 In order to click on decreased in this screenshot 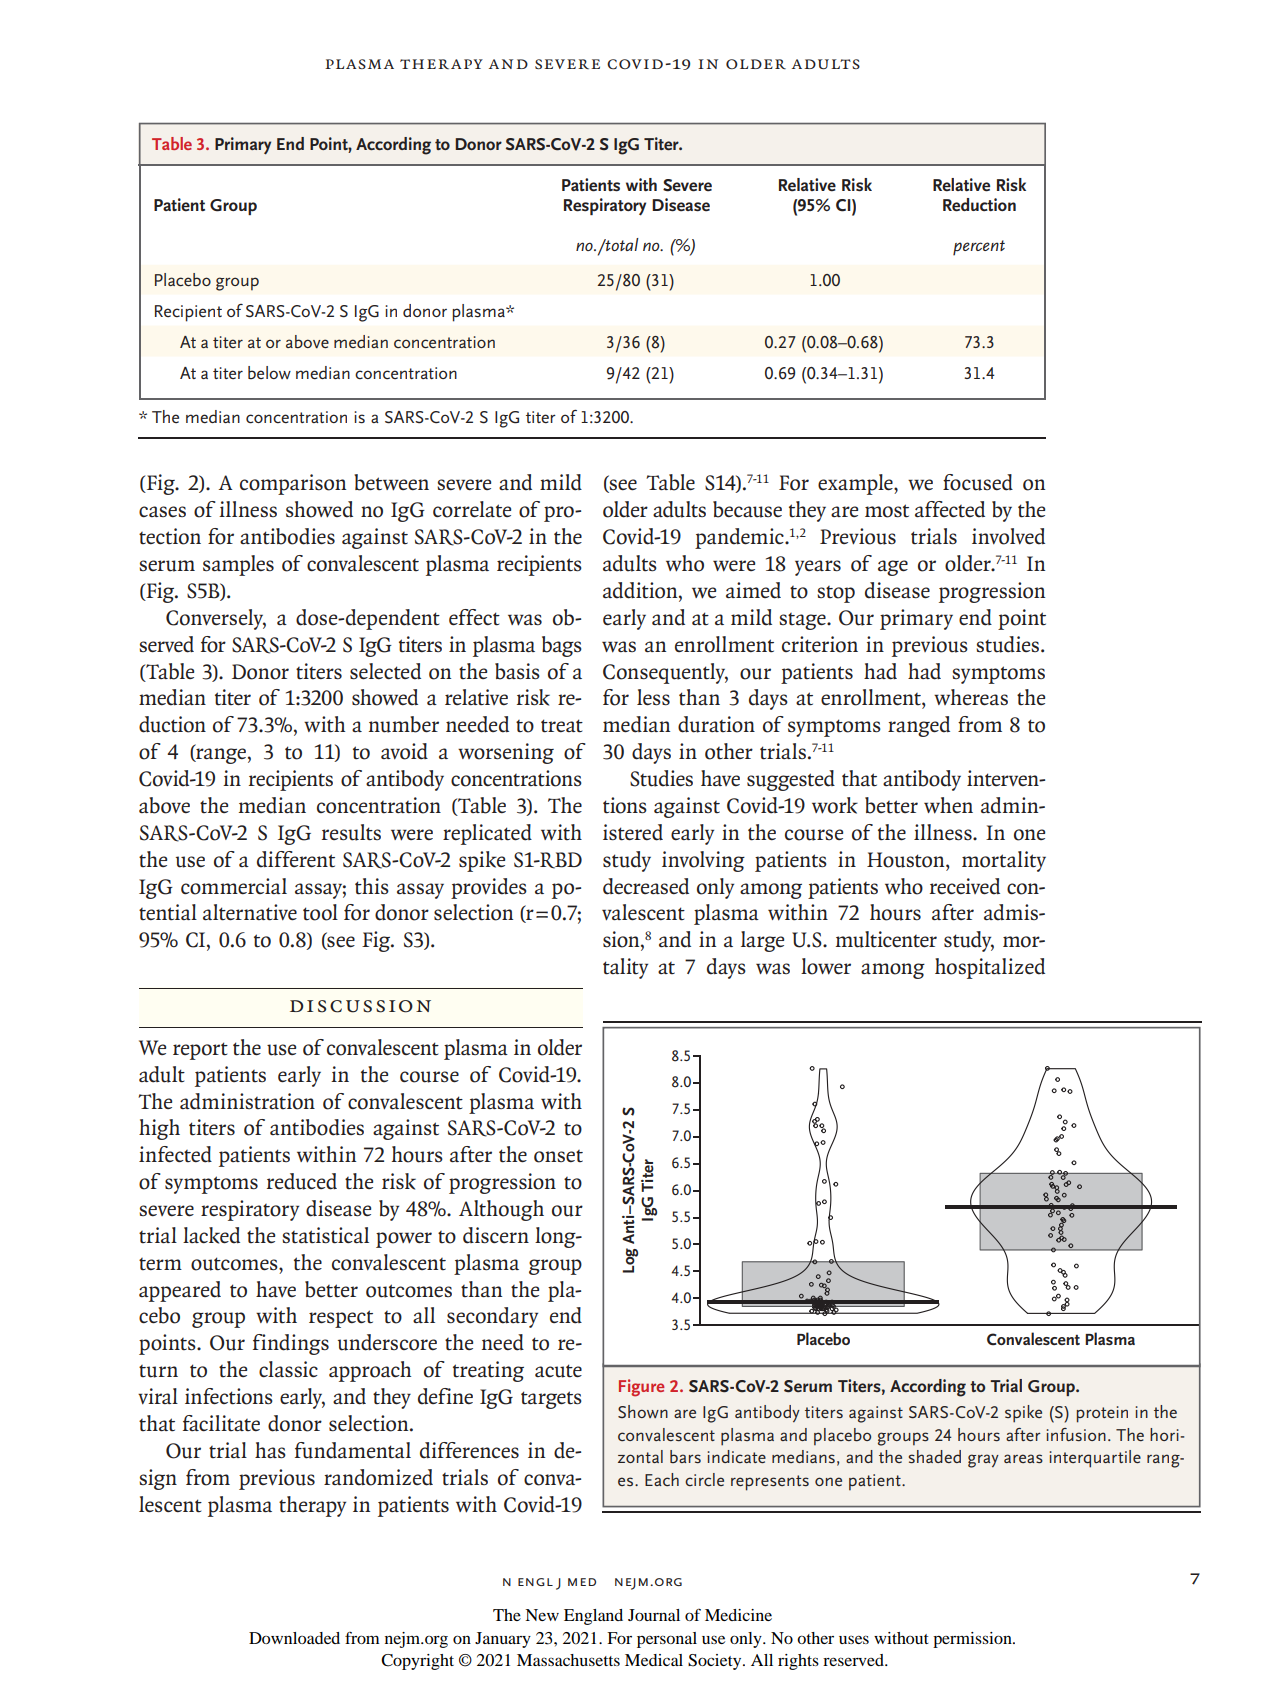, I will do `click(646, 886)`.
